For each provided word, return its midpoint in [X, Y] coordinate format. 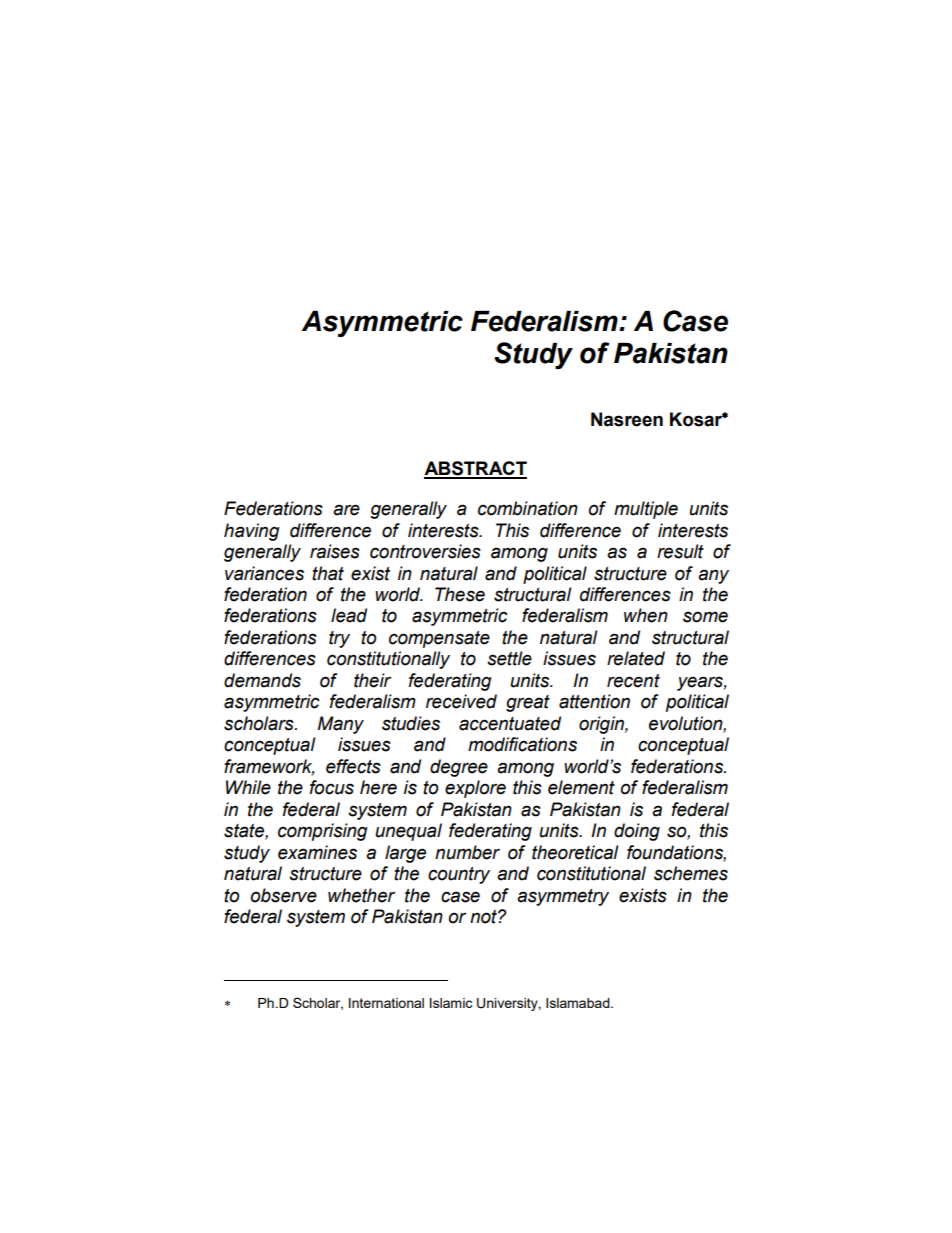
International [386, 1003]
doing [637, 832]
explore [475, 789]
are [346, 510]
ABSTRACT [475, 469]
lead [349, 615]
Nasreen [627, 419]
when [646, 615]
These [460, 594]
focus [332, 787]
